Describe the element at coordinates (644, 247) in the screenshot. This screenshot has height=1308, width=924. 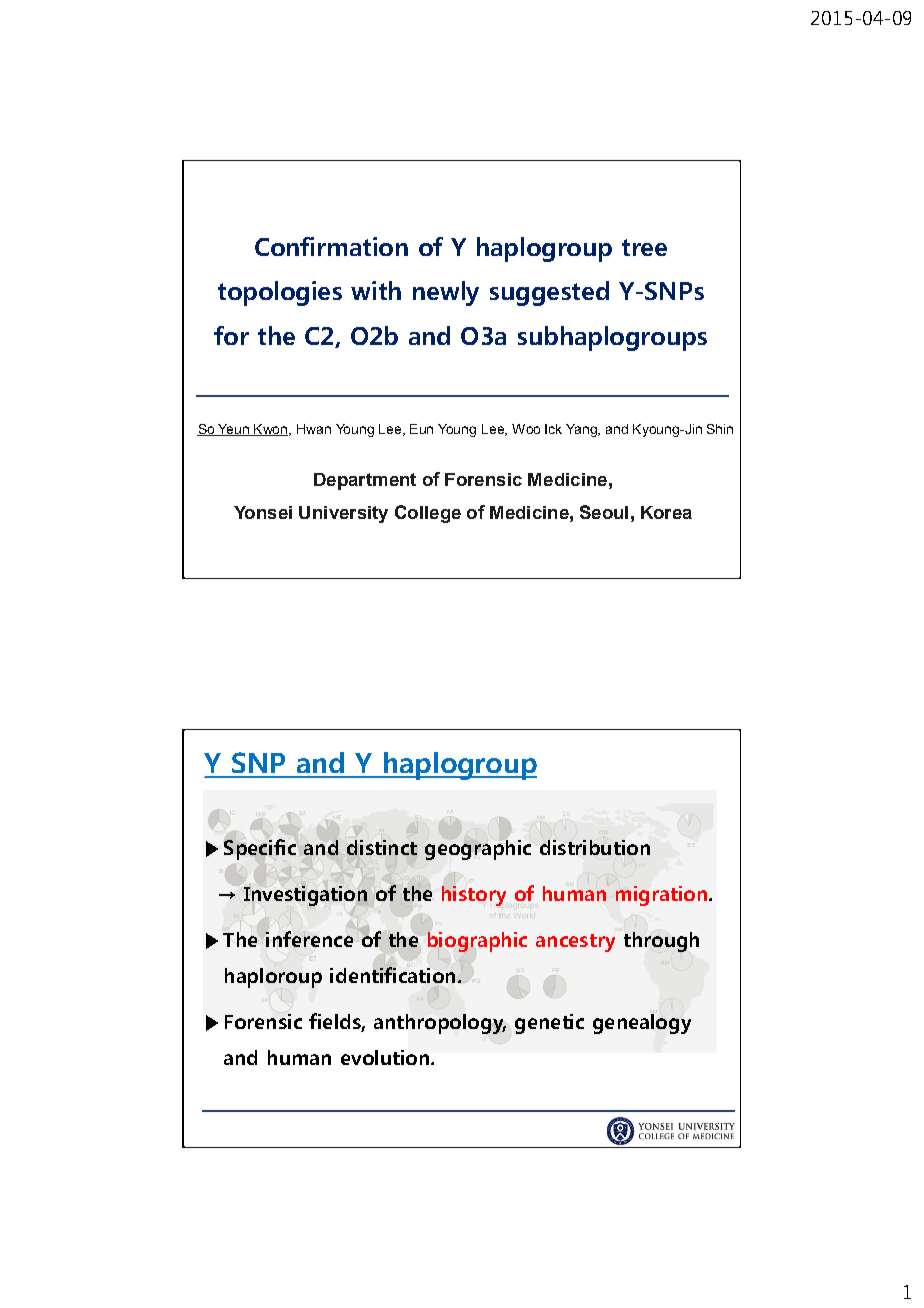
I see `tree` at that location.
